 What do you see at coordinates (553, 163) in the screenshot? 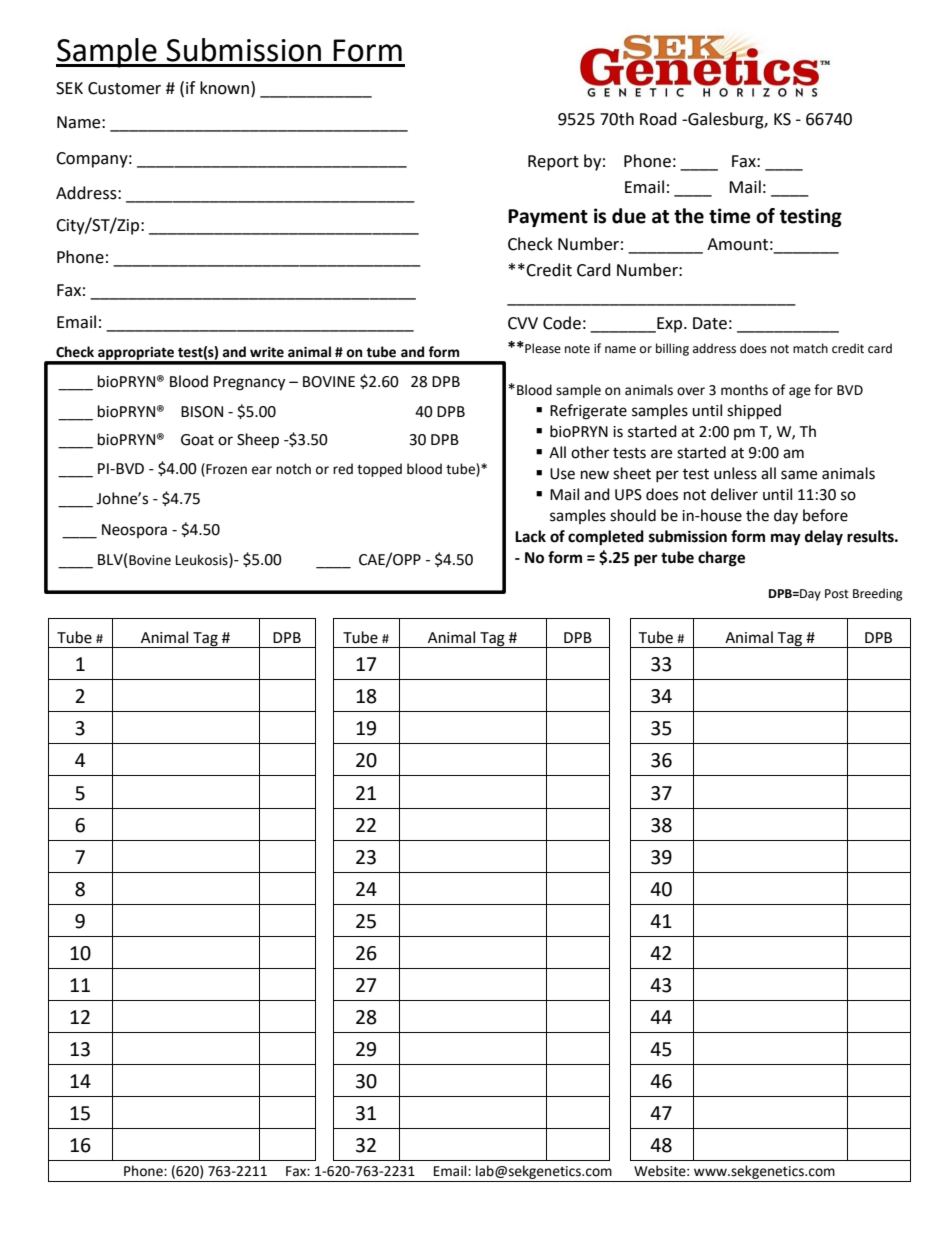
I see `Report` at bounding box center [553, 163].
